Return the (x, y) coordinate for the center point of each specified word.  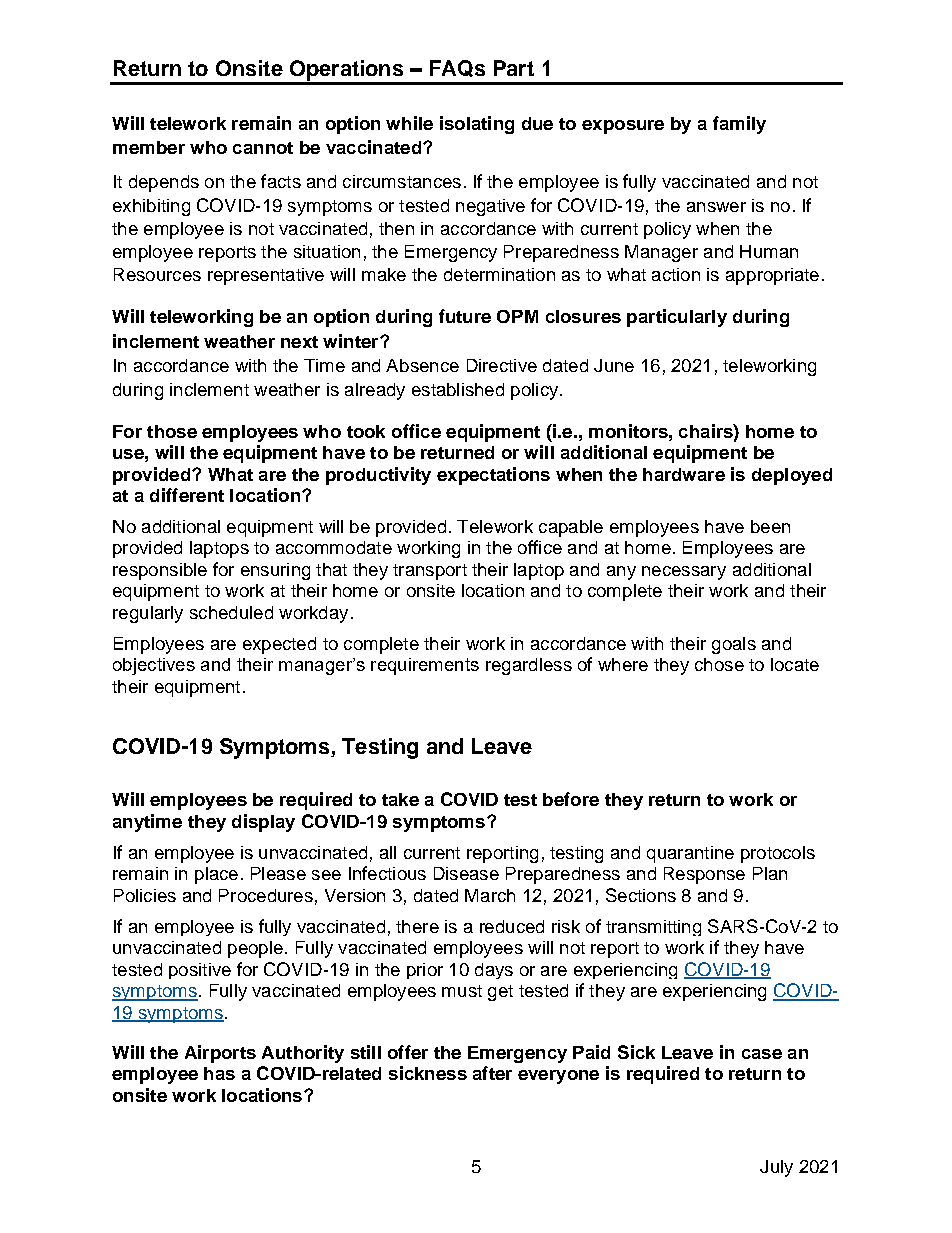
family (739, 125)
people (255, 949)
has (219, 1073)
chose (719, 664)
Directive (502, 365)
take (400, 799)
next (299, 342)
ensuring (275, 571)
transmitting (653, 928)
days (494, 971)
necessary (684, 573)
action (676, 274)
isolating (477, 125)
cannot (263, 148)
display (263, 823)
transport (430, 572)
